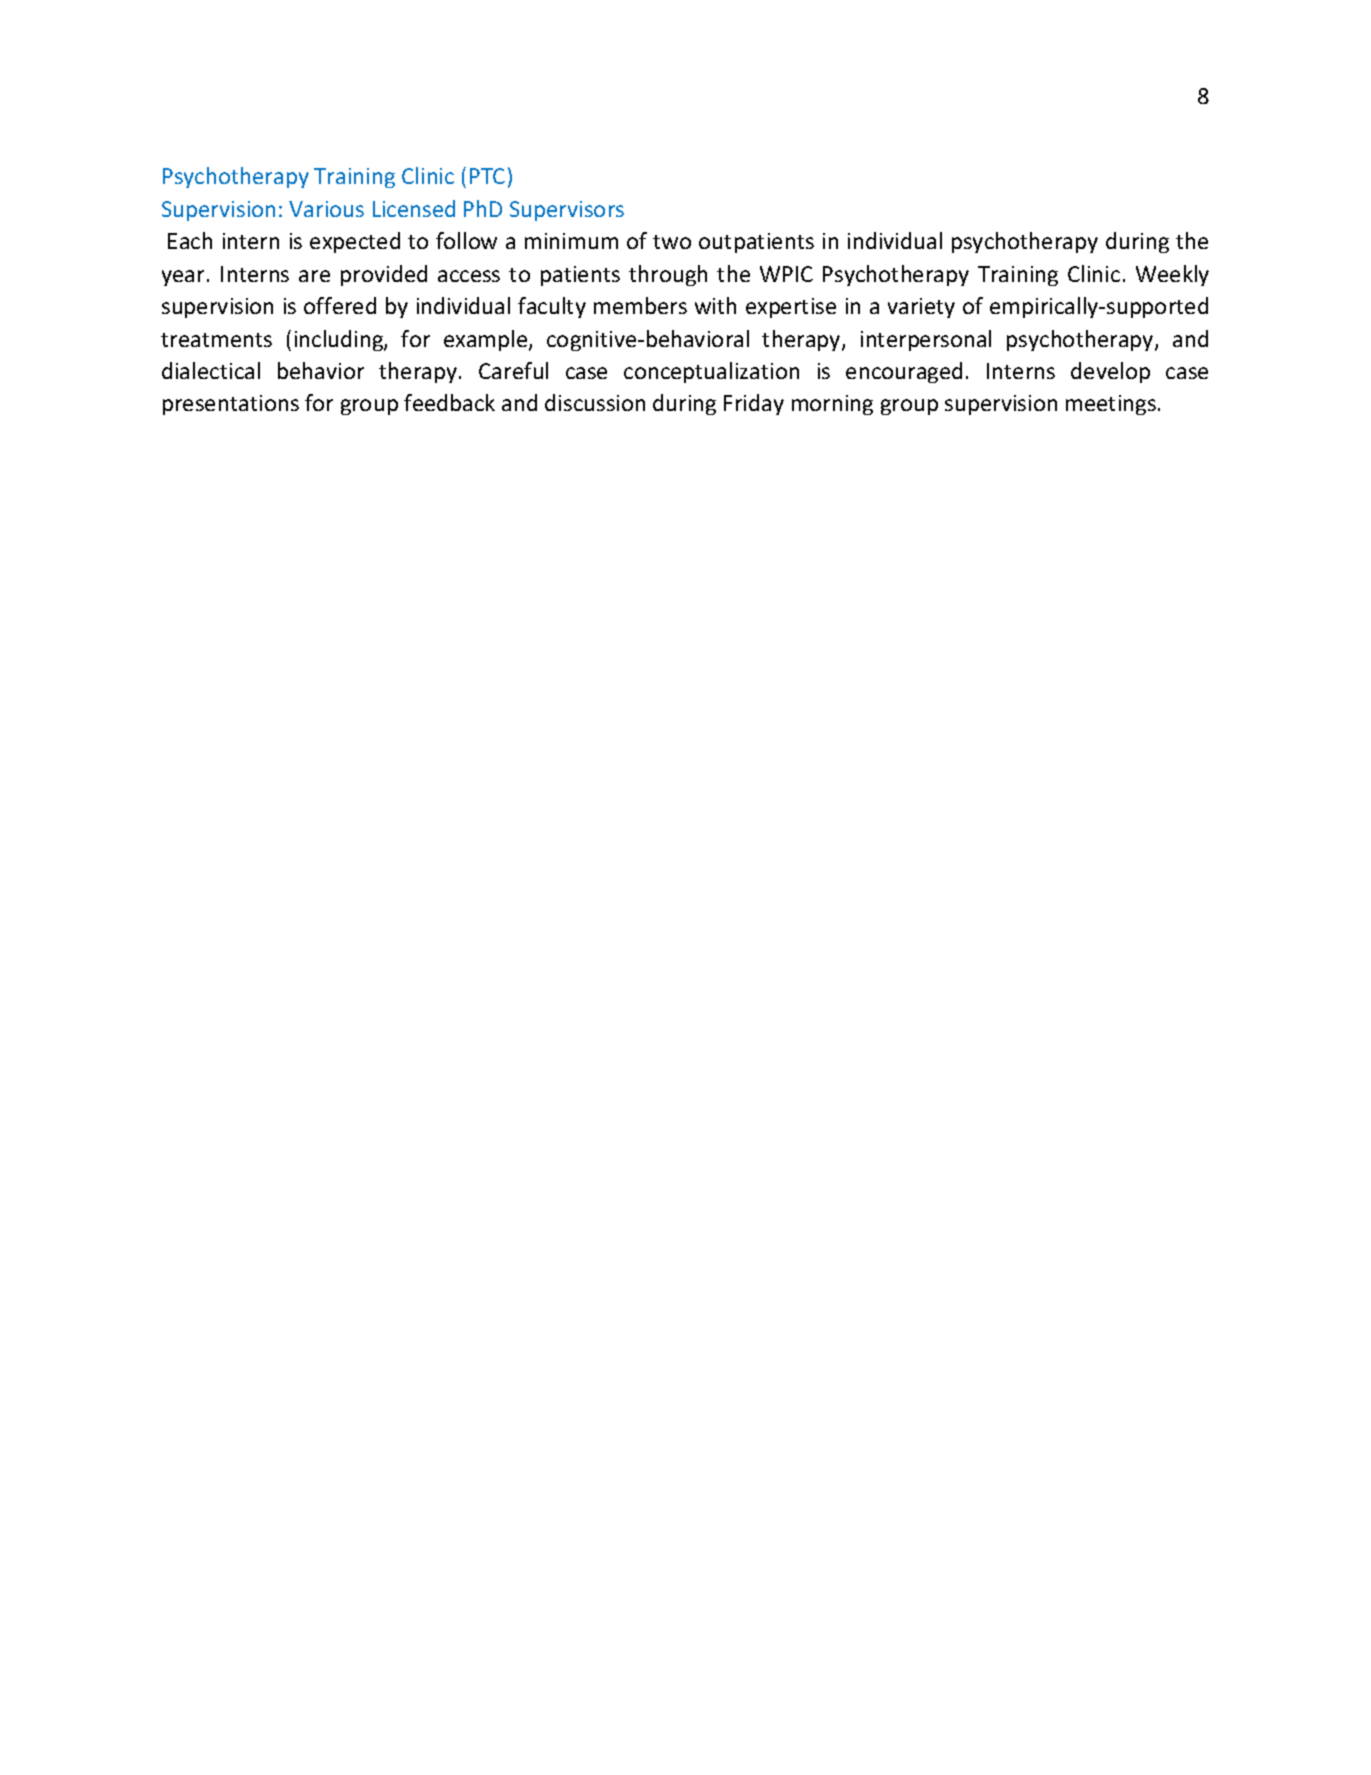 The height and width of the image is (1775, 1371). Describe the element at coordinates (567, 211) in the image. I see `Supervisors` at that location.
